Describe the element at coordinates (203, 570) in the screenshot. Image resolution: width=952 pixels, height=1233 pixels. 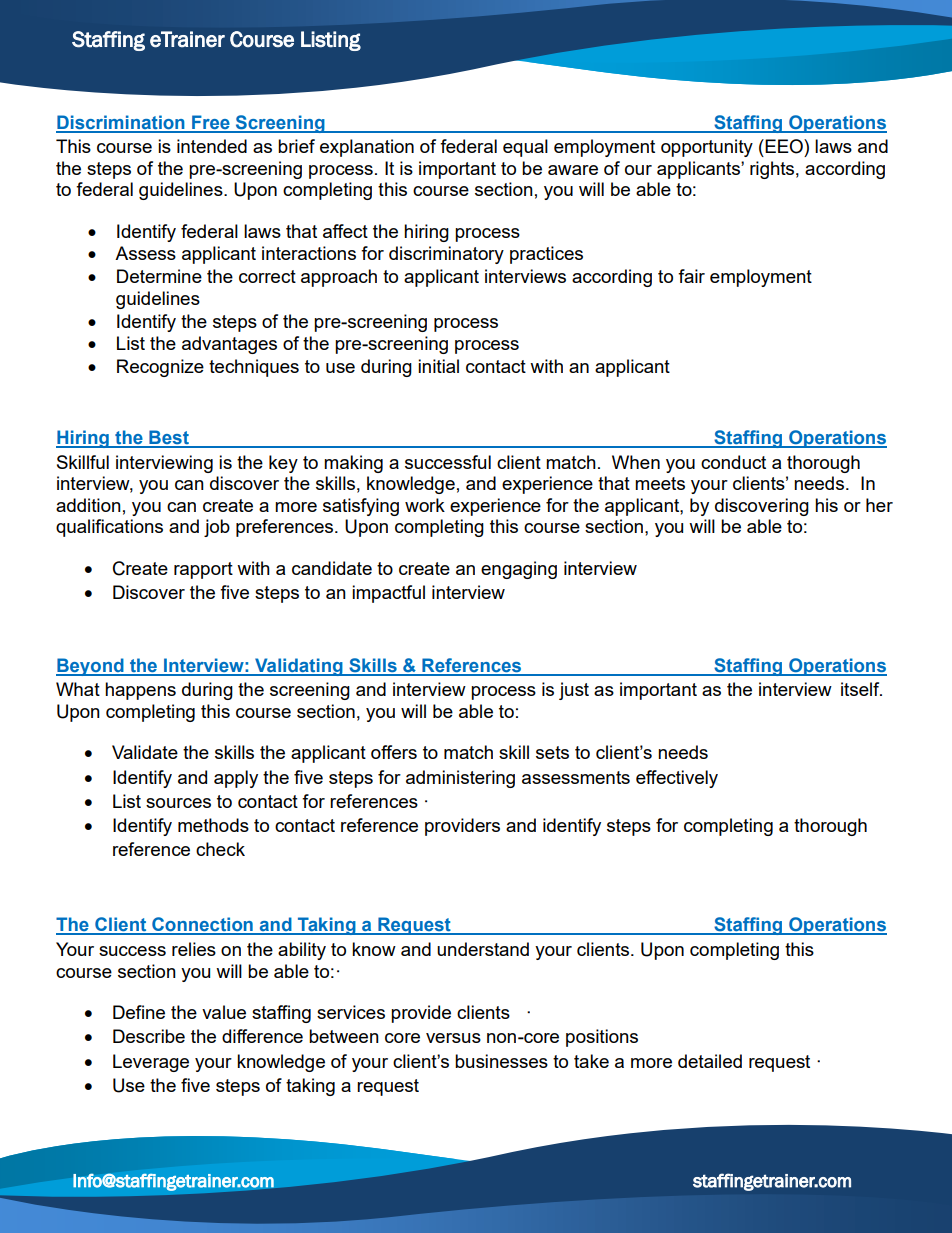
I see `rapport` at that location.
